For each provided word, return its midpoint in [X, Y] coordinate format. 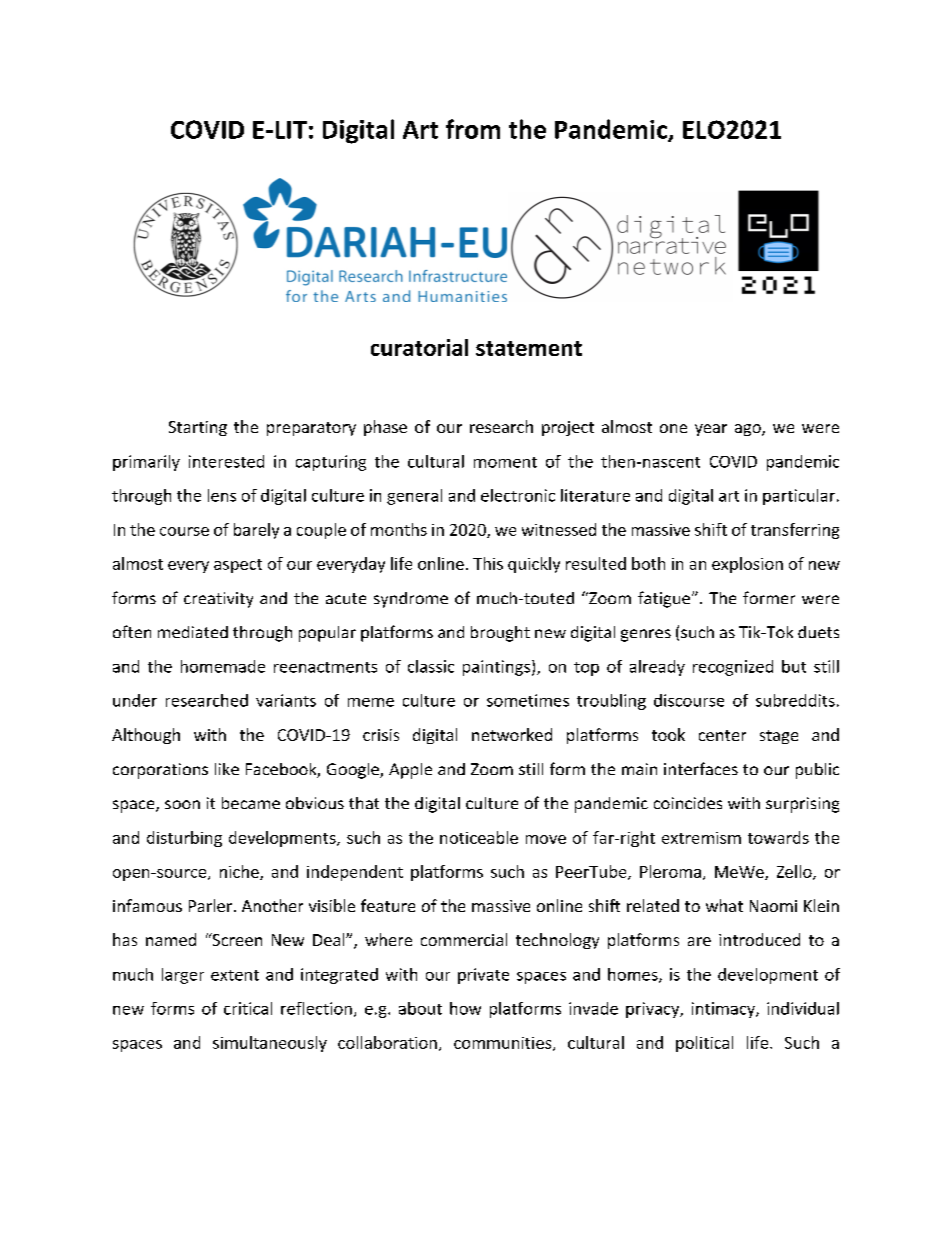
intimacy [724, 1010]
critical [248, 1008]
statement [529, 348]
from [473, 129]
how [465, 1008]
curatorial [419, 347]
